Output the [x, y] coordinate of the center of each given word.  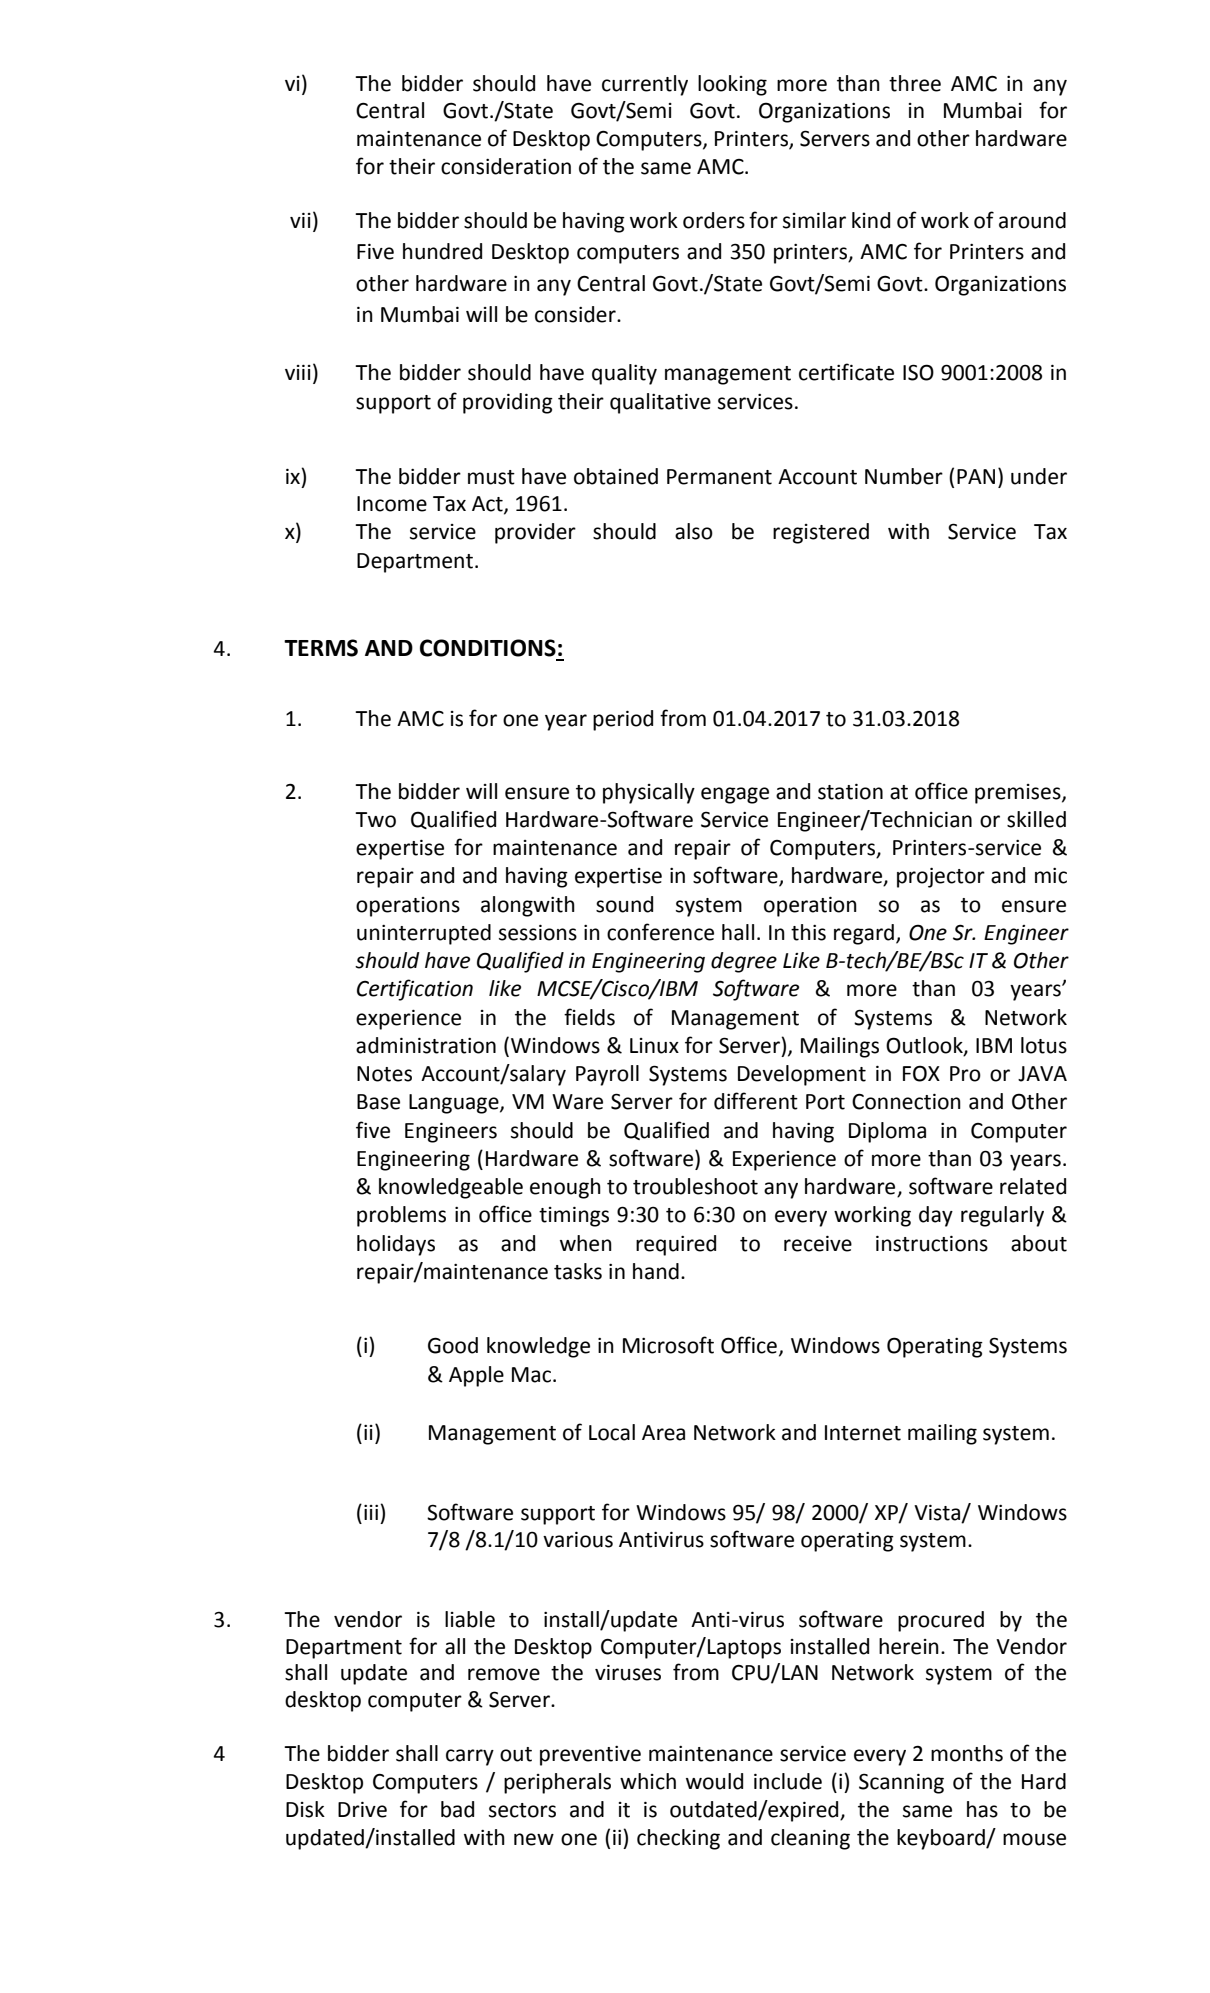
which [648, 1781]
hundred [442, 251]
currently [645, 85]
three [915, 83]
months [967, 1753]
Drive [362, 1810]
